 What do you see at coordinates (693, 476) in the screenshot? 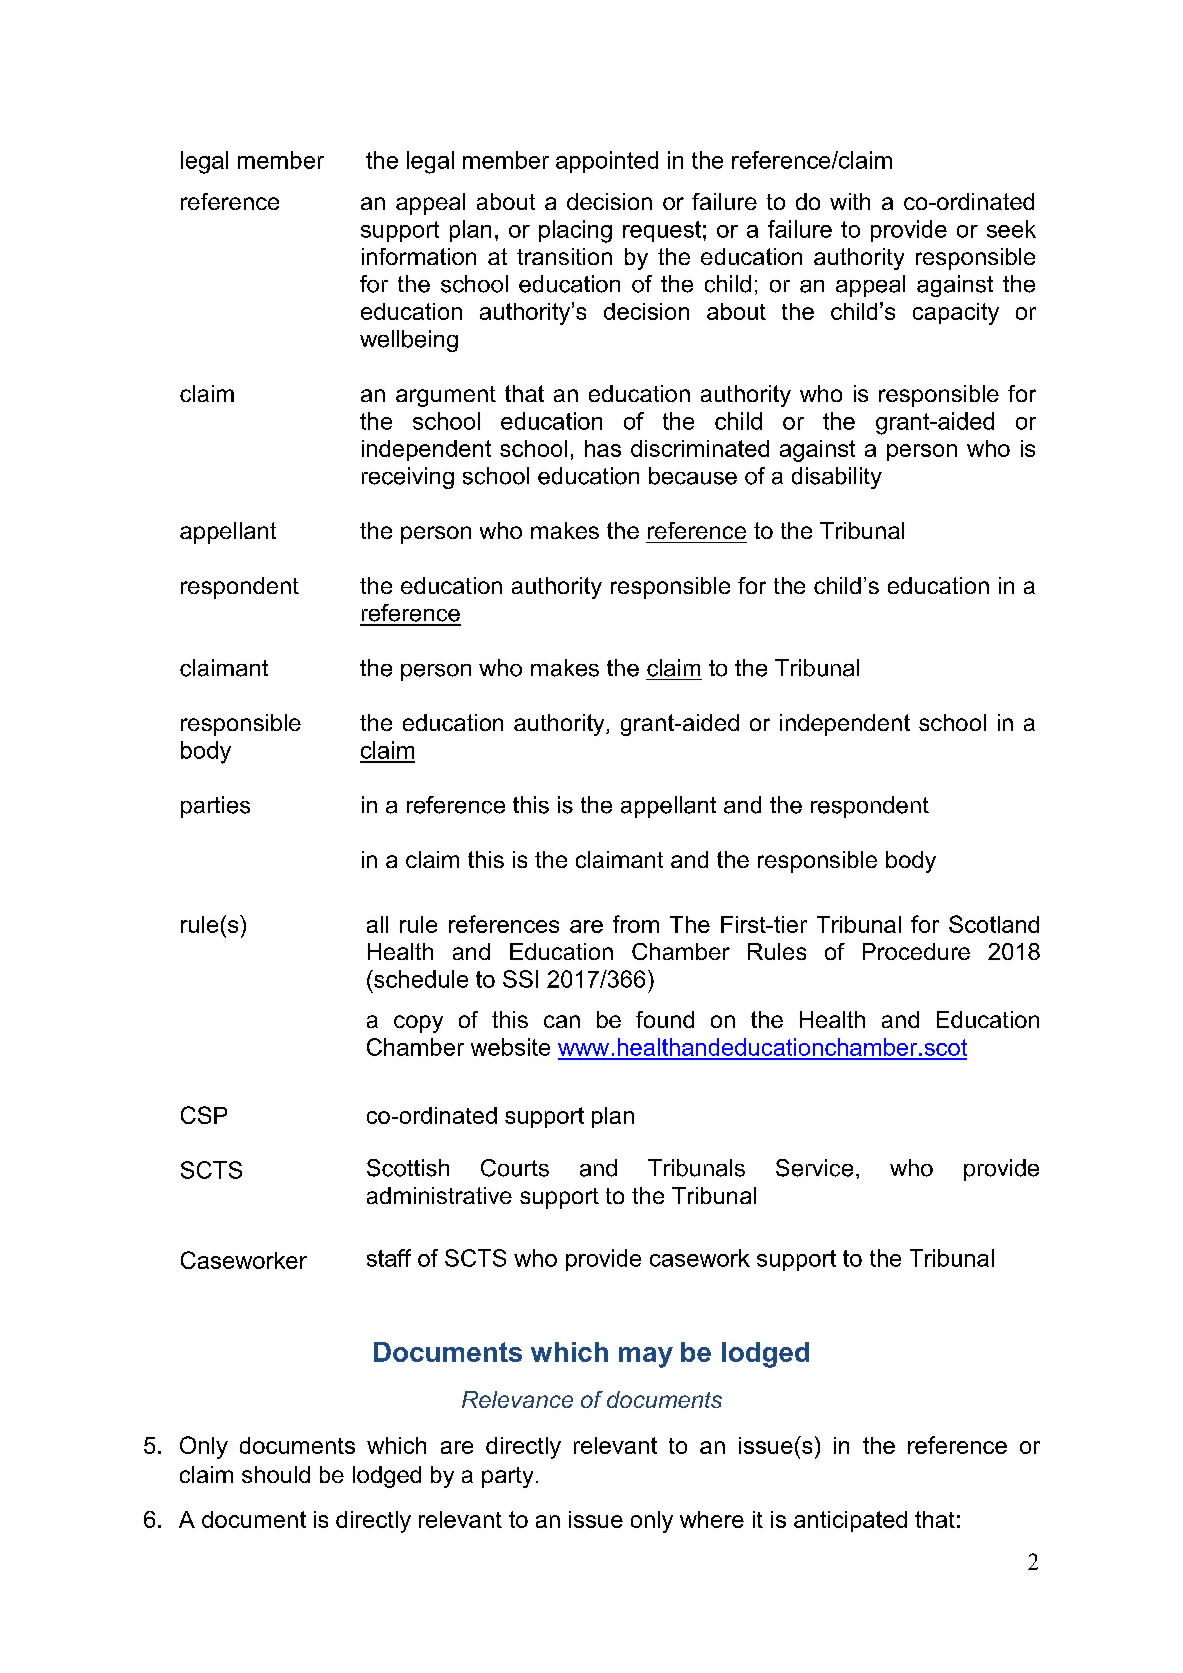
I see `because` at bounding box center [693, 476].
